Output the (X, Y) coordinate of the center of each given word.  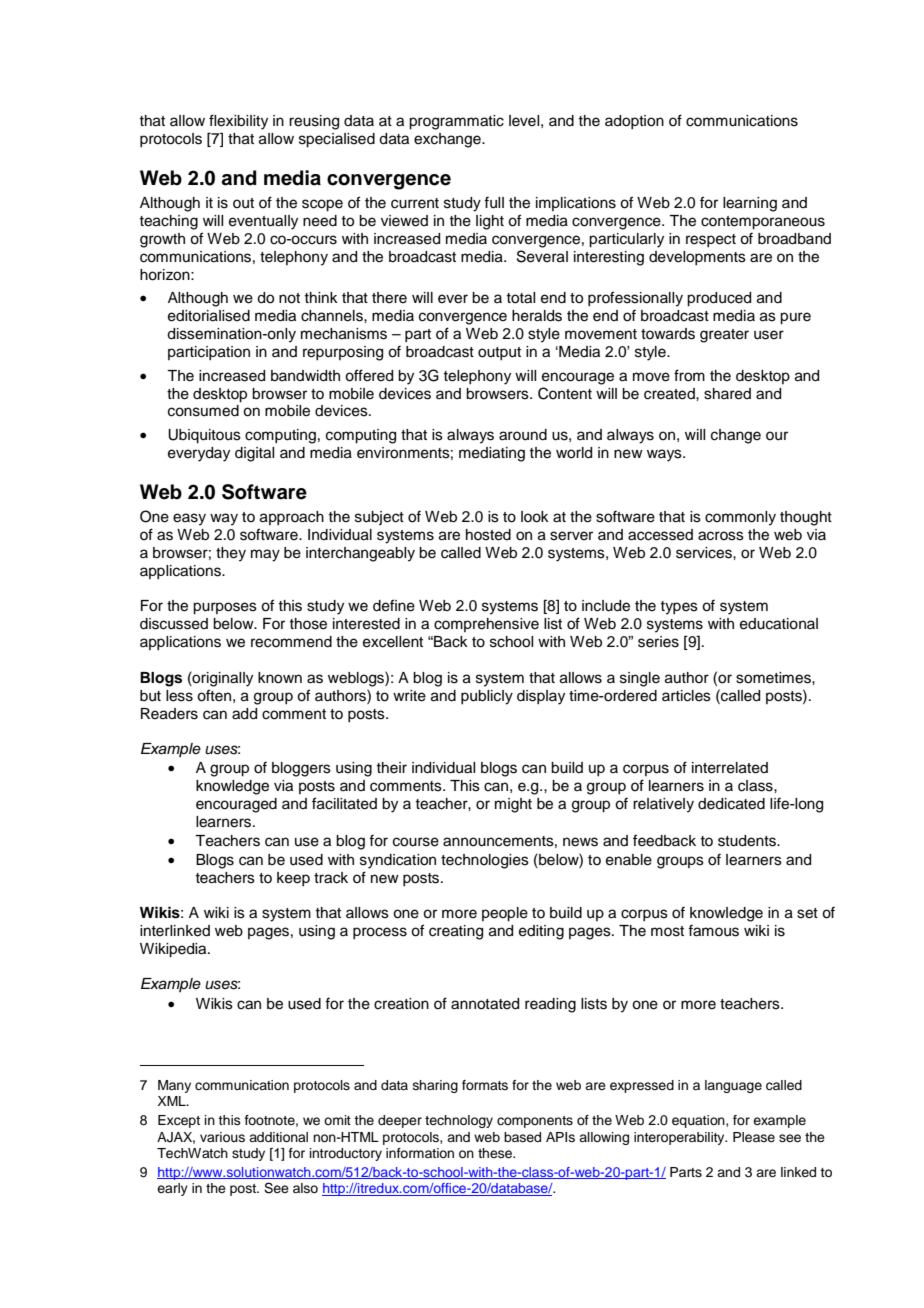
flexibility (238, 122)
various (222, 1137)
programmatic (456, 122)
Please (754, 1137)
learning (750, 204)
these (496, 1153)
